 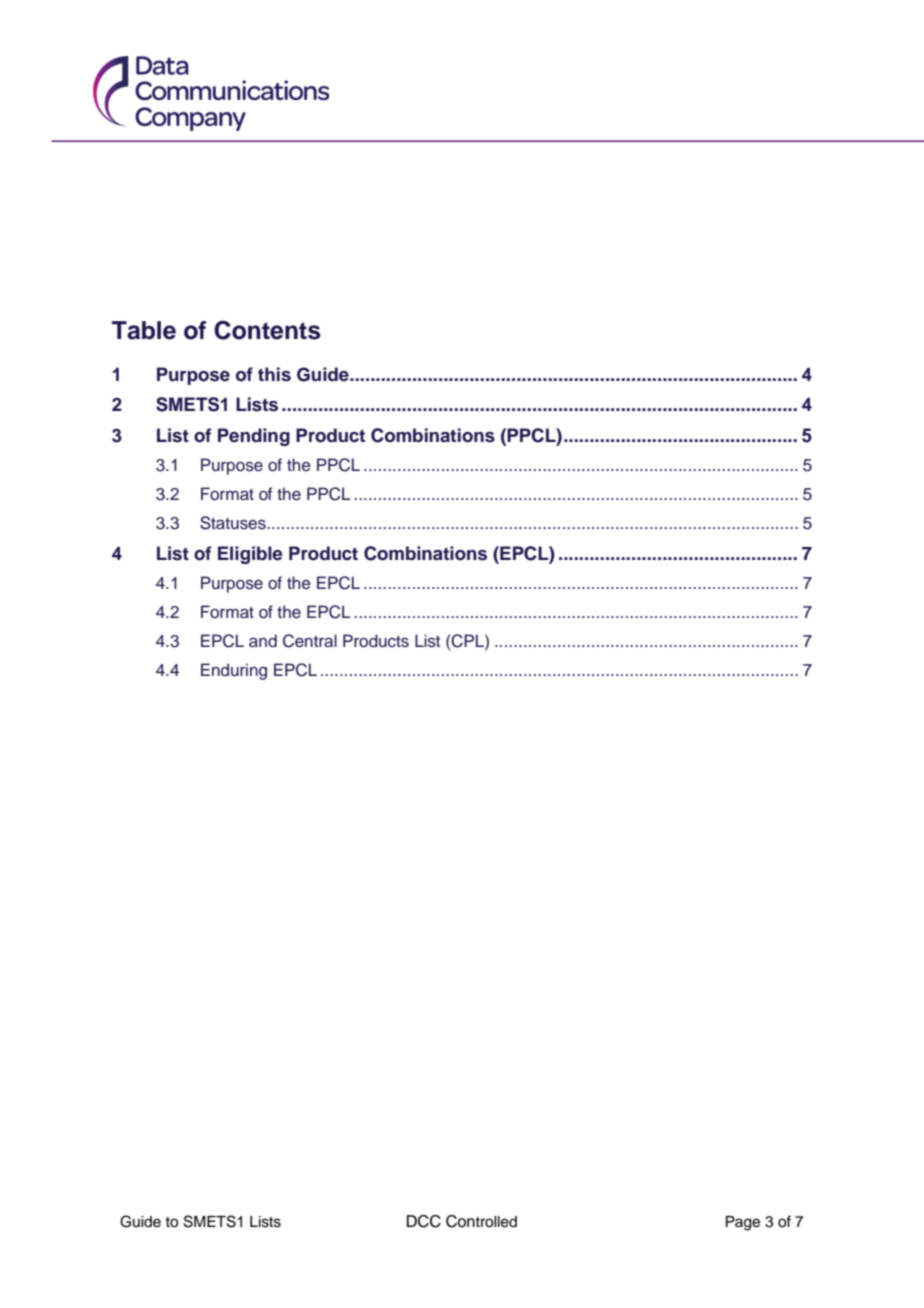 What do you see at coordinates (267, 330) in the image?
I see `Contents` at bounding box center [267, 330].
